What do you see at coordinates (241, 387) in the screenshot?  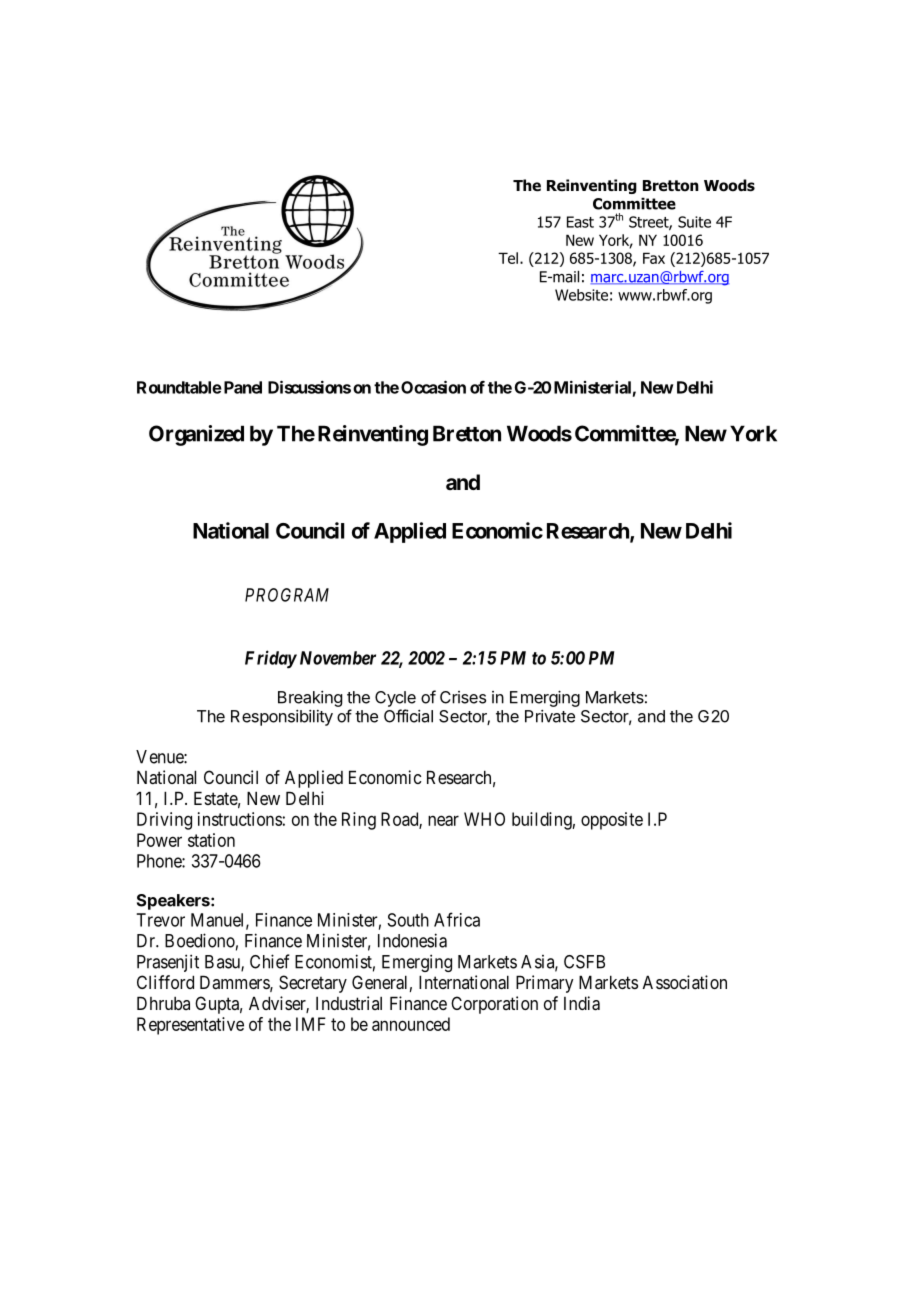 I see `Panel` at bounding box center [241, 387].
